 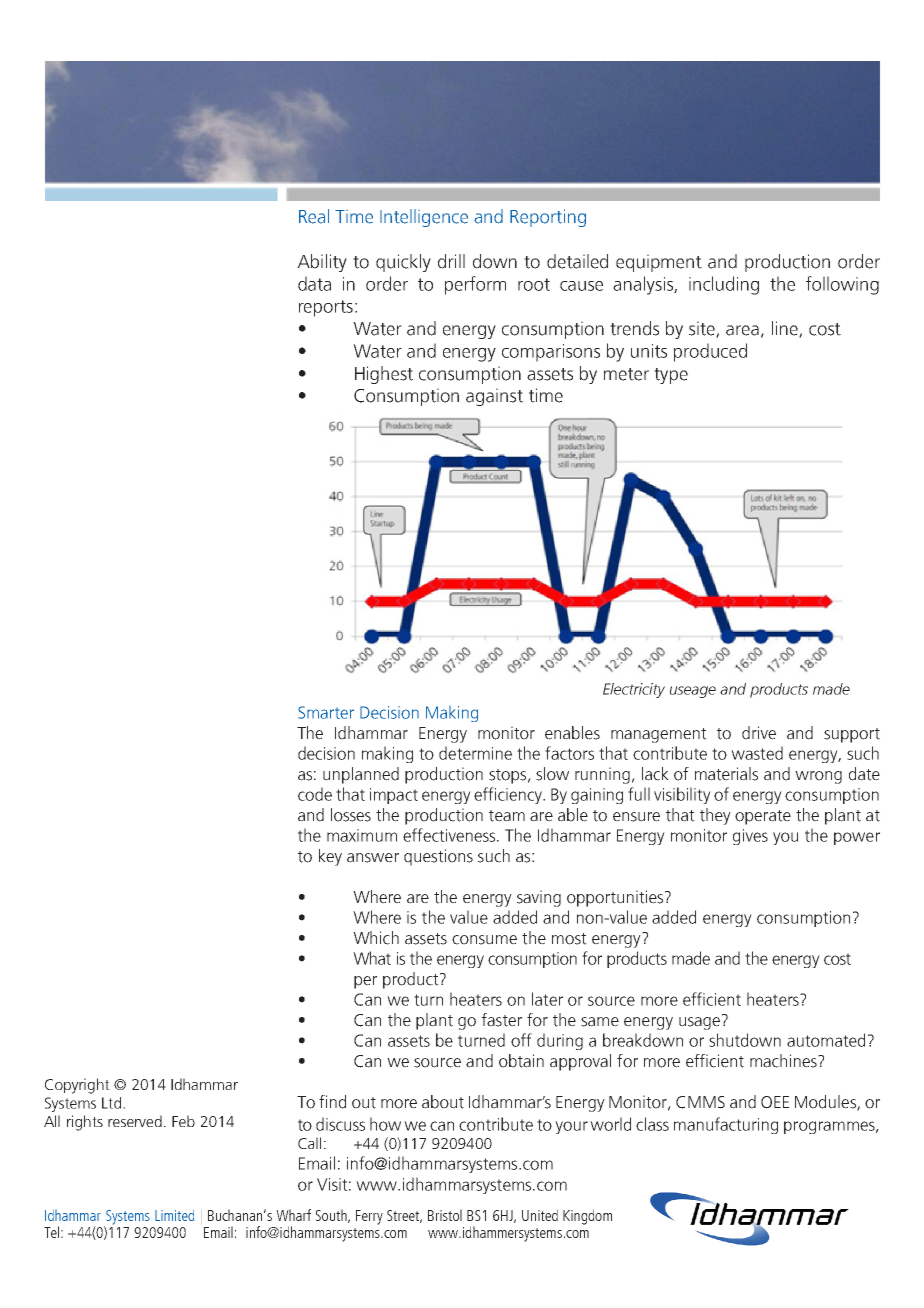 What do you see at coordinates (494, 397) in the document?
I see `against` at bounding box center [494, 397].
